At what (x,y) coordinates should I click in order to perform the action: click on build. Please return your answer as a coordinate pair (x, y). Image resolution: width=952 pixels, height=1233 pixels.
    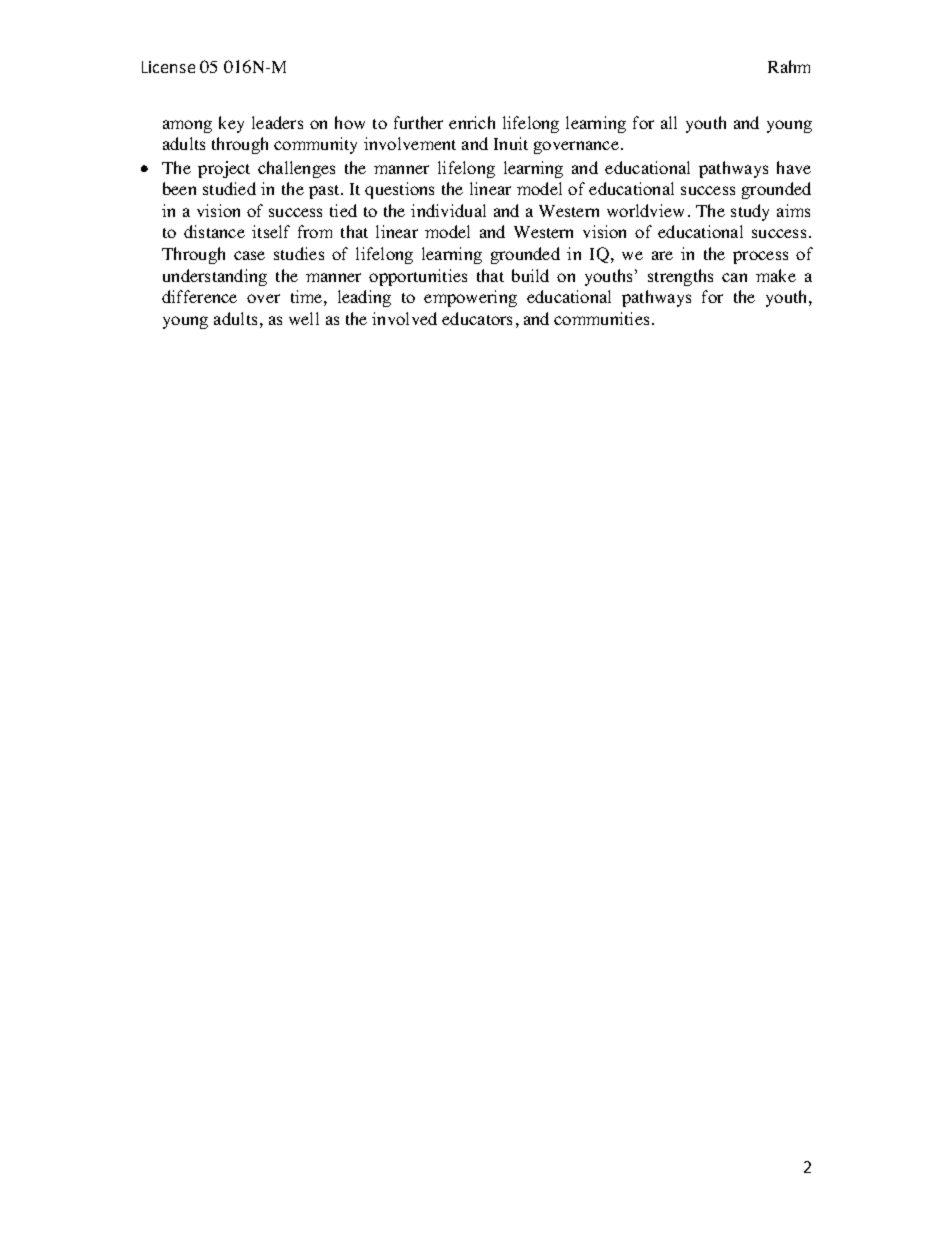
    Looking at the image, I should click on (530, 275).
